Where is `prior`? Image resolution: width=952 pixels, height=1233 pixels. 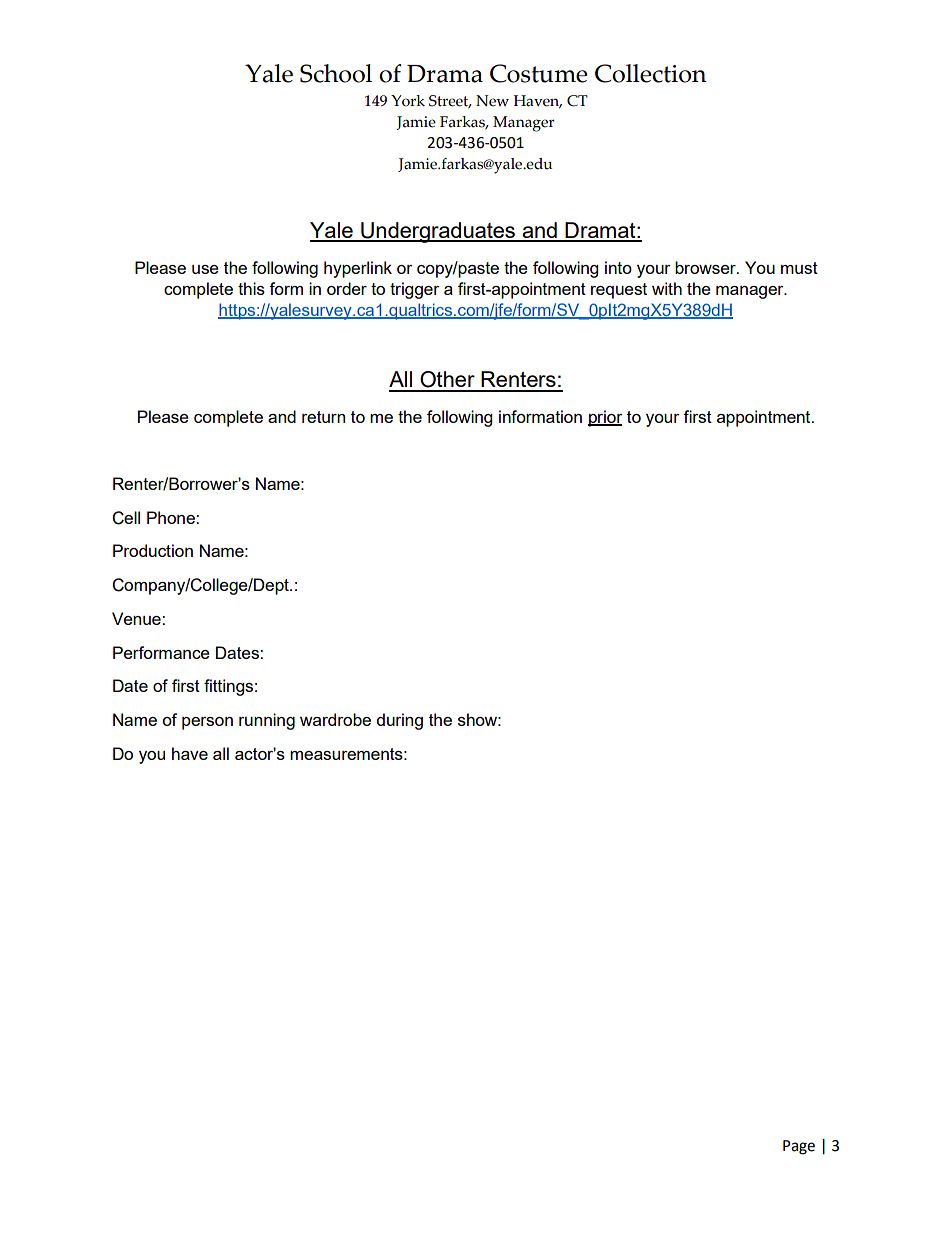
prior is located at coordinates (605, 418).
